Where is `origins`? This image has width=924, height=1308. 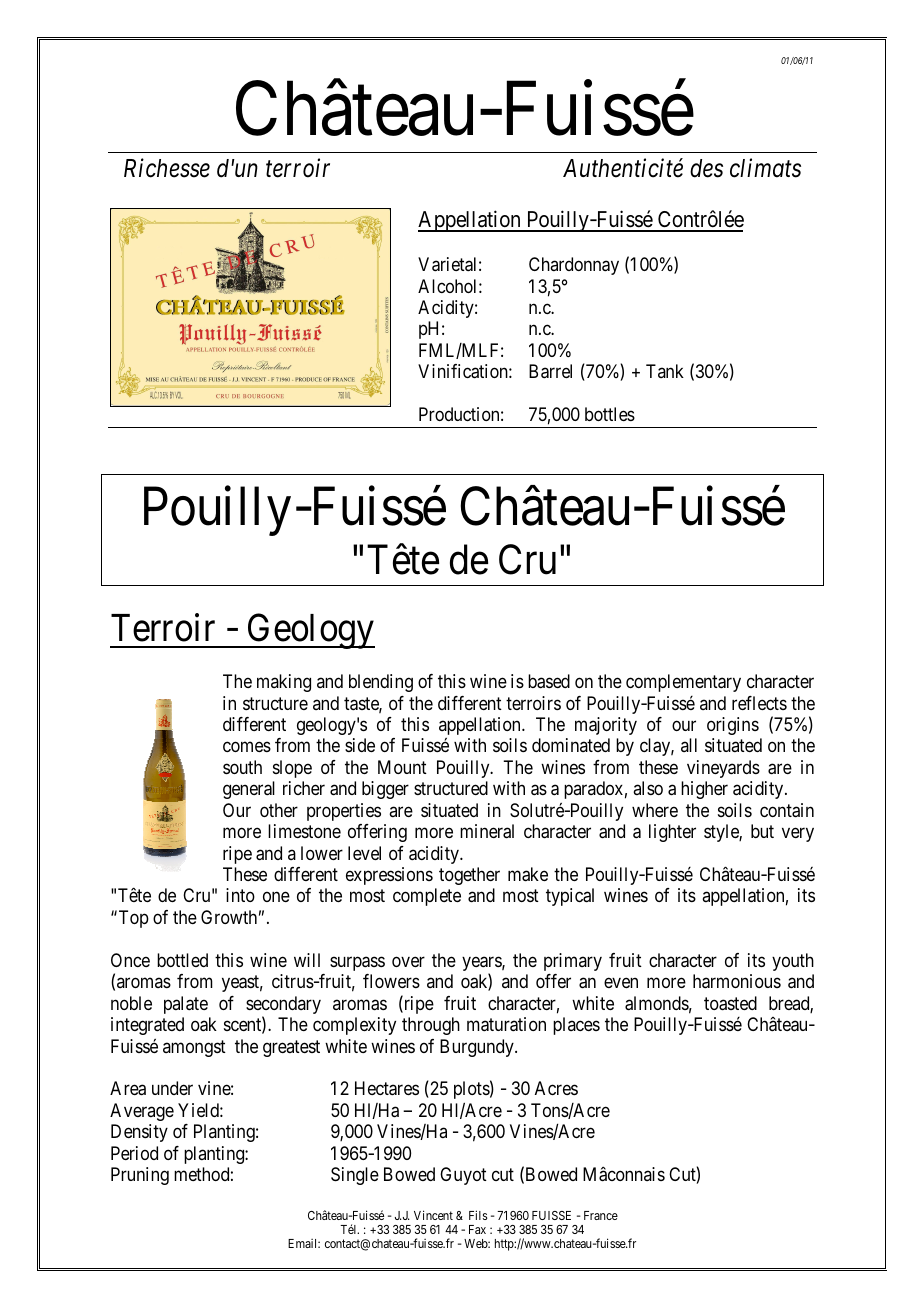
origins is located at coordinates (733, 726).
